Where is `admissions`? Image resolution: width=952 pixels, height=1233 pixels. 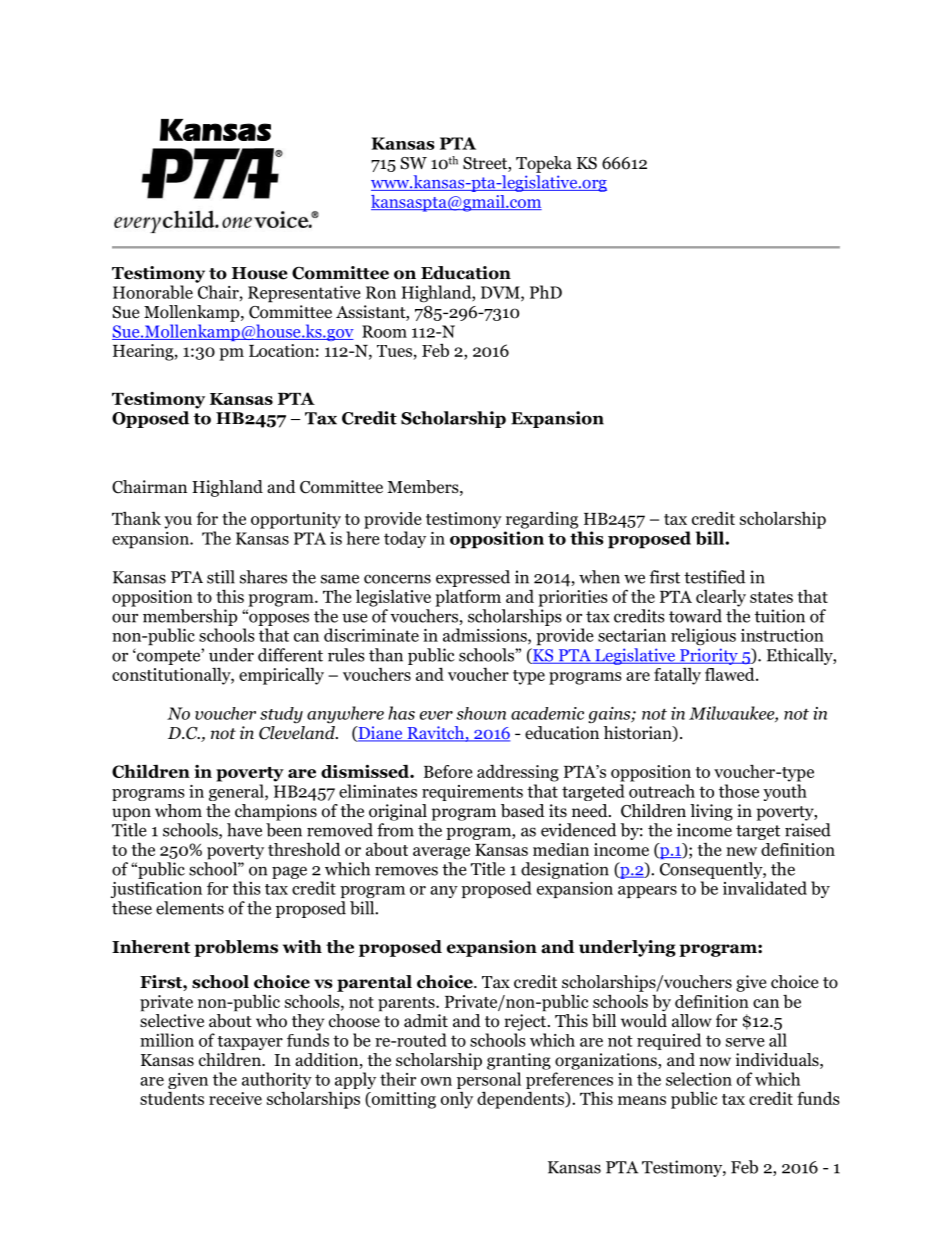
admissions is located at coordinates (486, 636).
